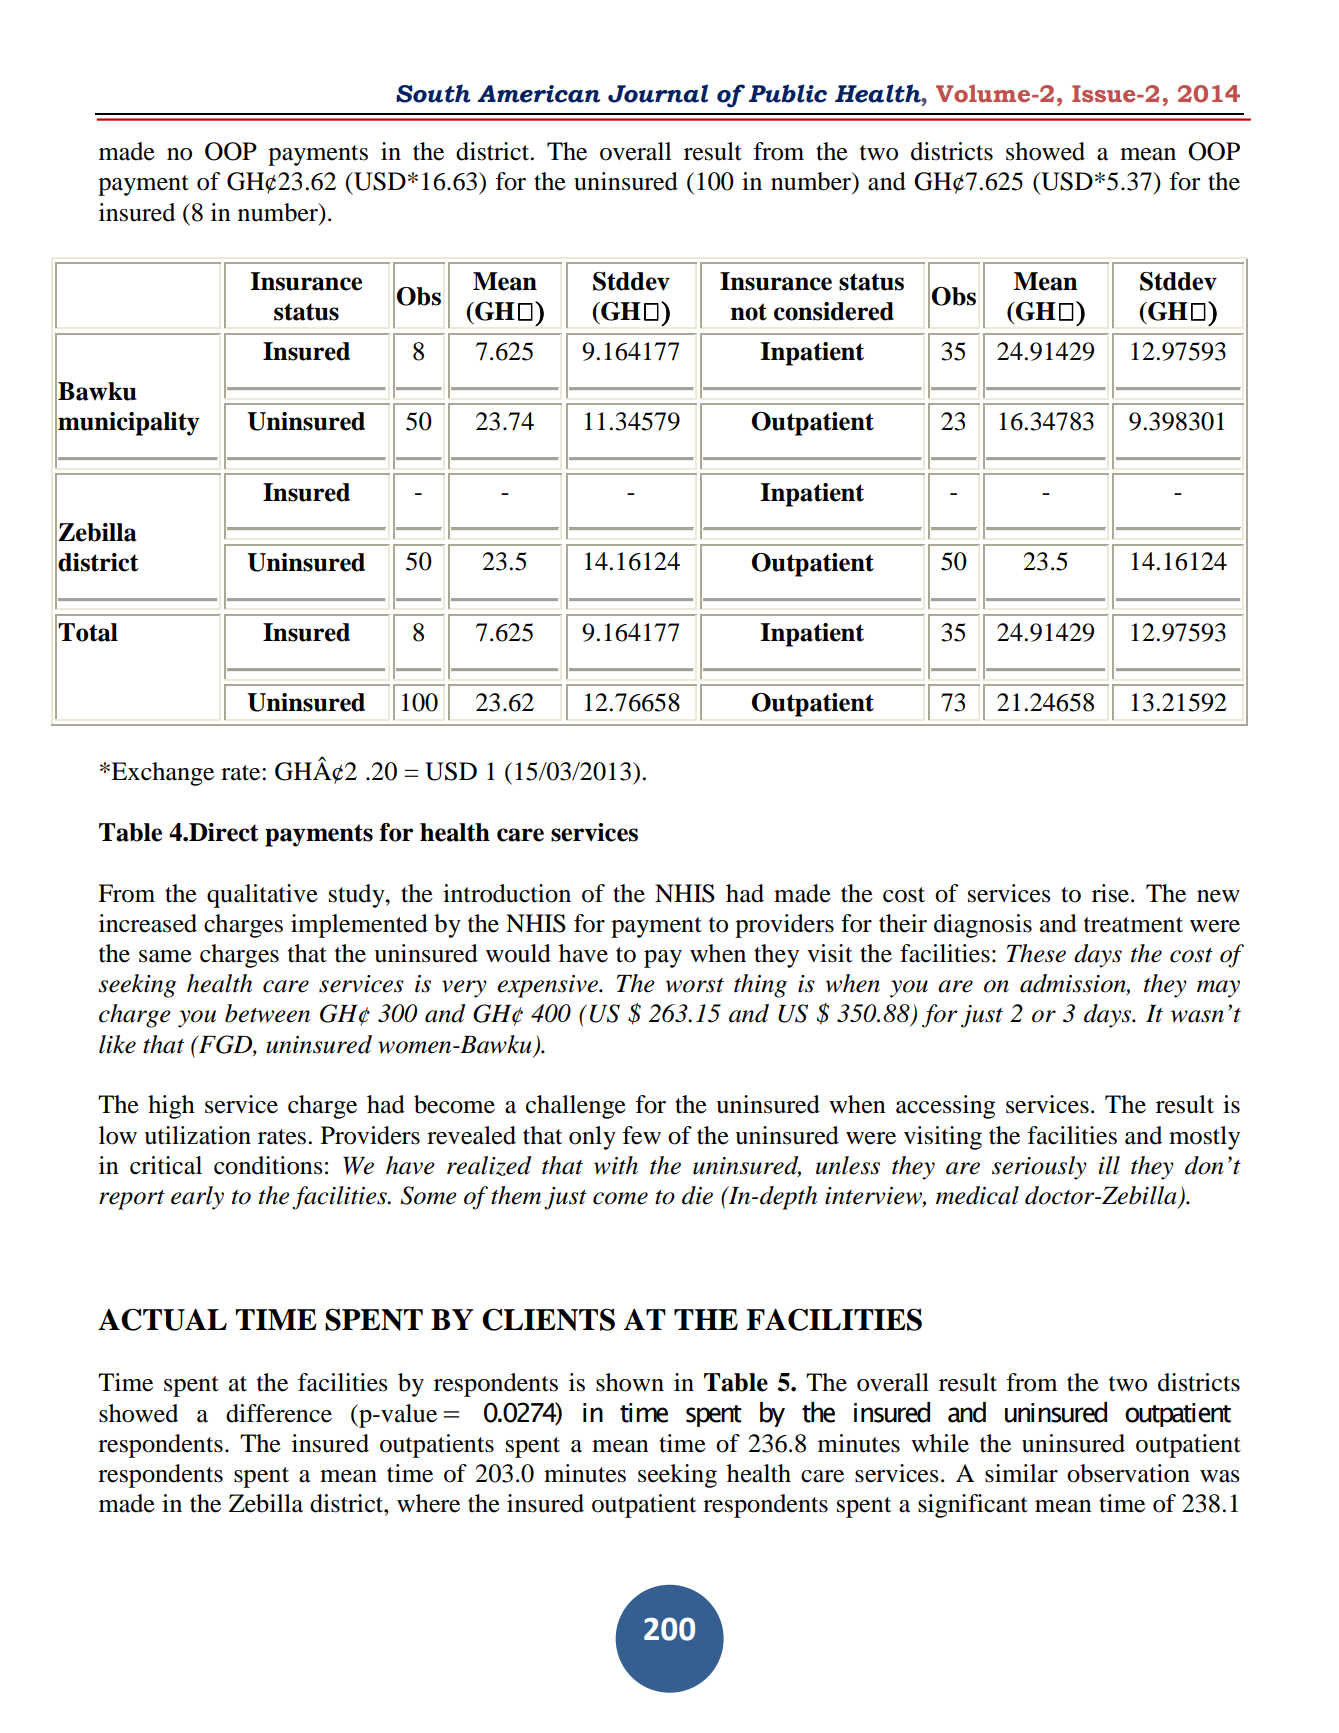  What do you see at coordinates (161, 774) in the image?
I see `Exchange` at bounding box center [161, 774].
